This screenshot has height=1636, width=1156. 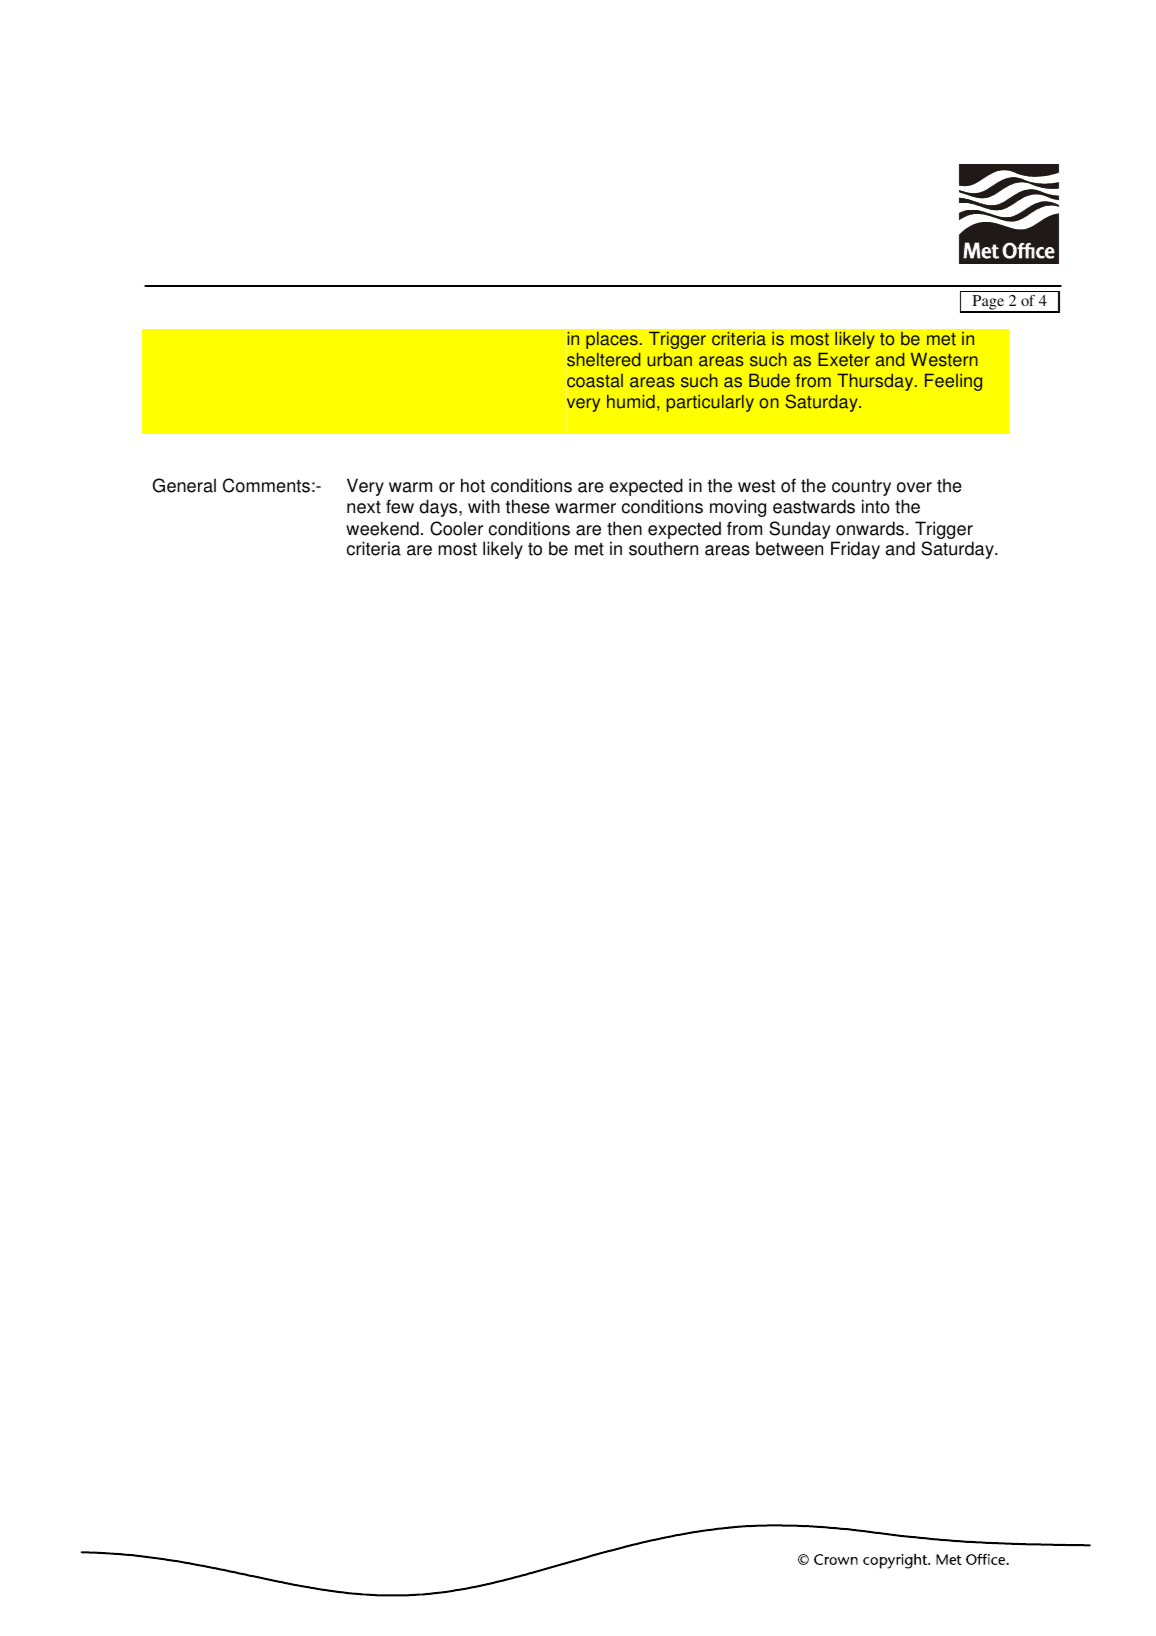 I want to click on Page, so click(x=988, y=304).
